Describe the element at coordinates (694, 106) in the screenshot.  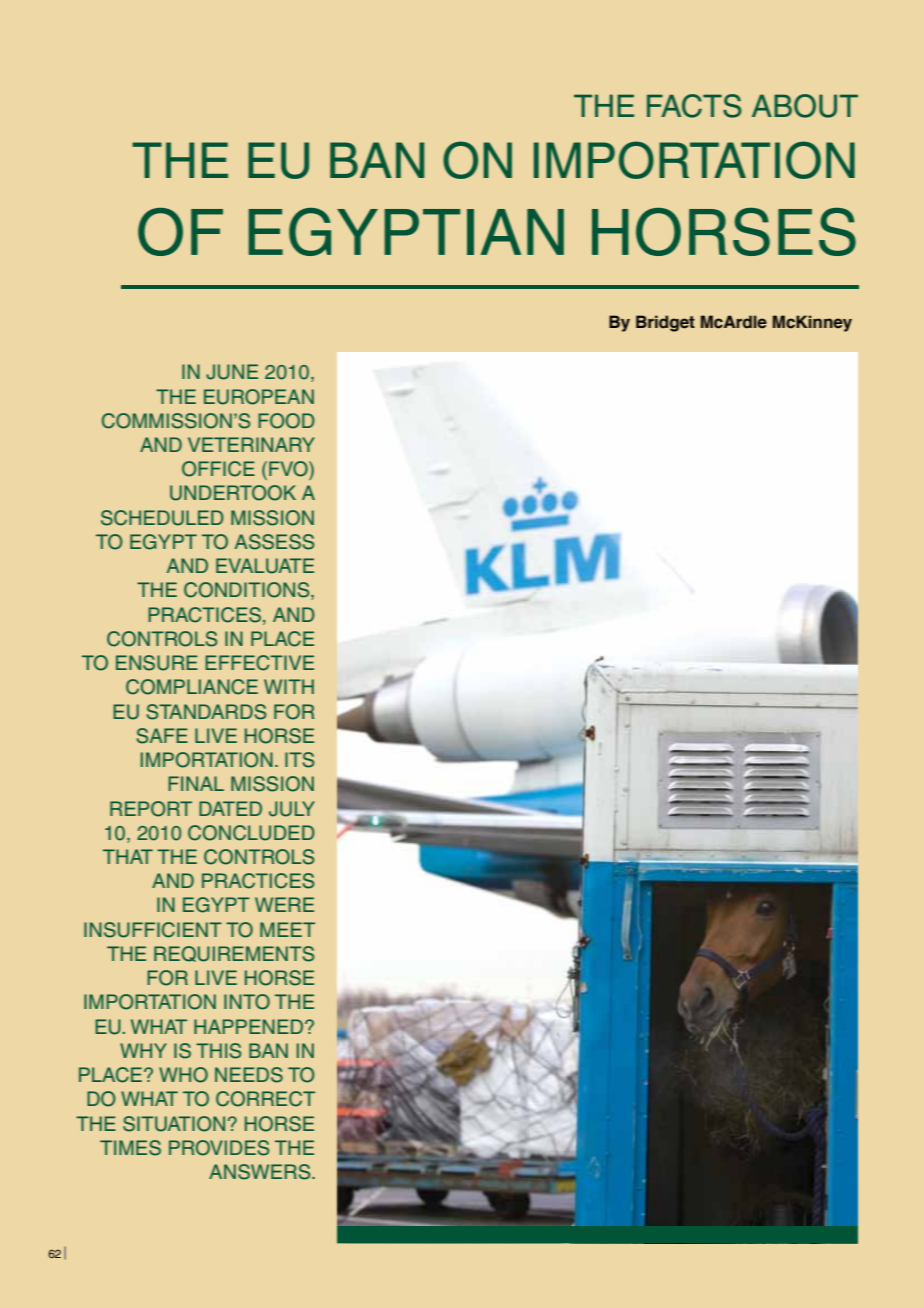
I see `FACTS` at that location.
